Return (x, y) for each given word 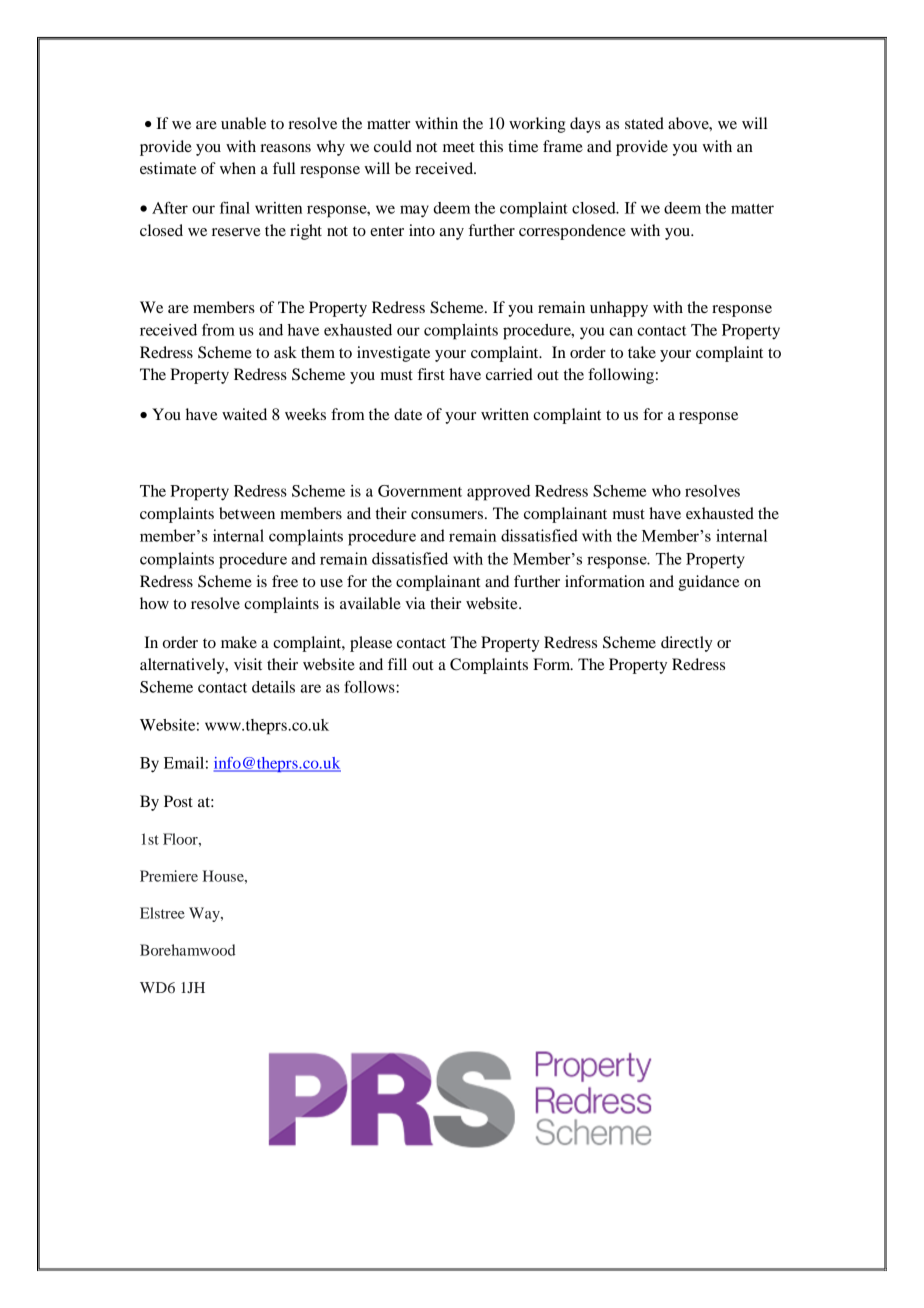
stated (644, 123)
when (238, 168)
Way (205, 914)
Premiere (169, 876)
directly (687, 644)
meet (459, 147)
